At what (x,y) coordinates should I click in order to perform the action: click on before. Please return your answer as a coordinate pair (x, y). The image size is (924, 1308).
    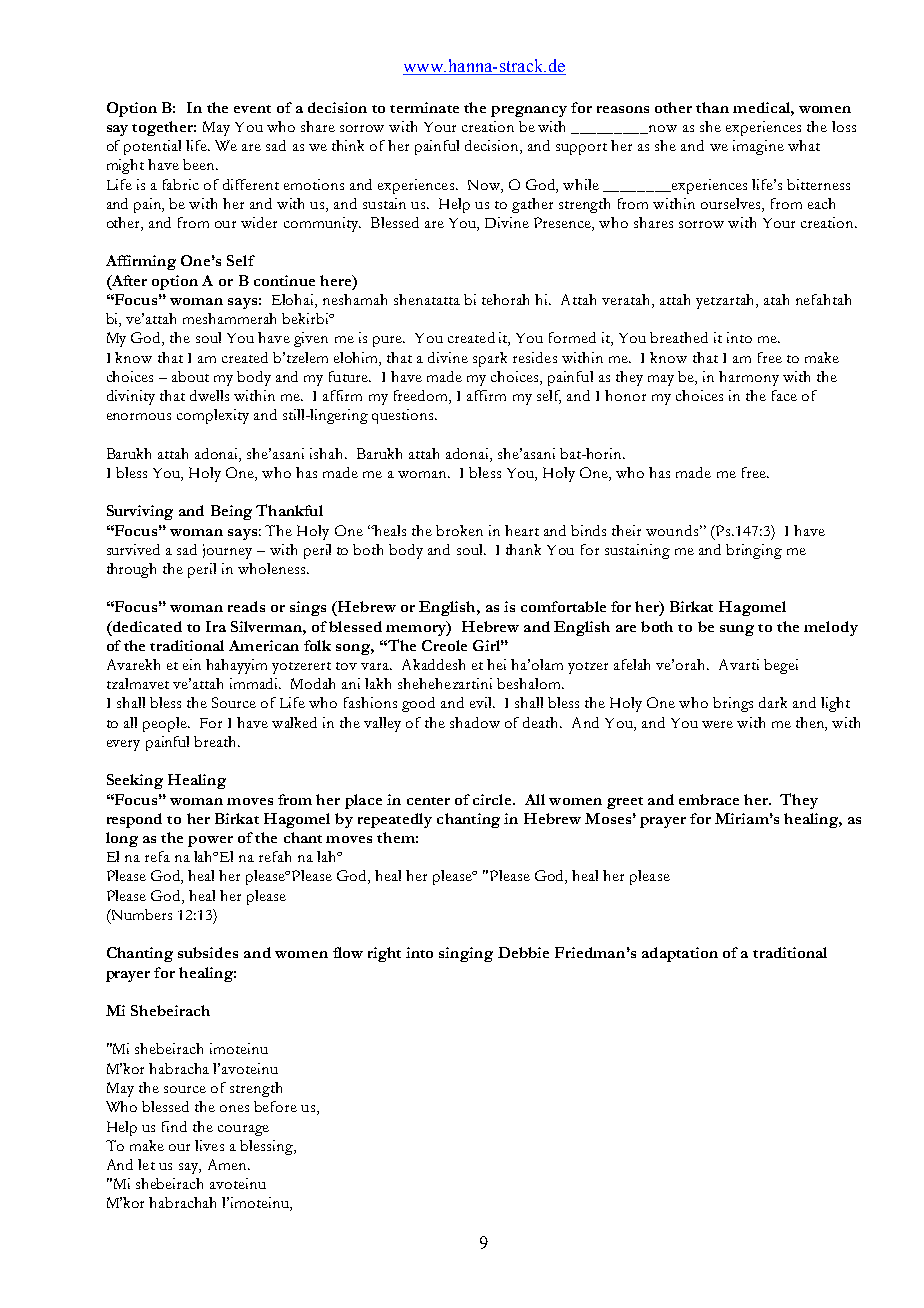
    Looking at the image, I should click on (275, 1106).
